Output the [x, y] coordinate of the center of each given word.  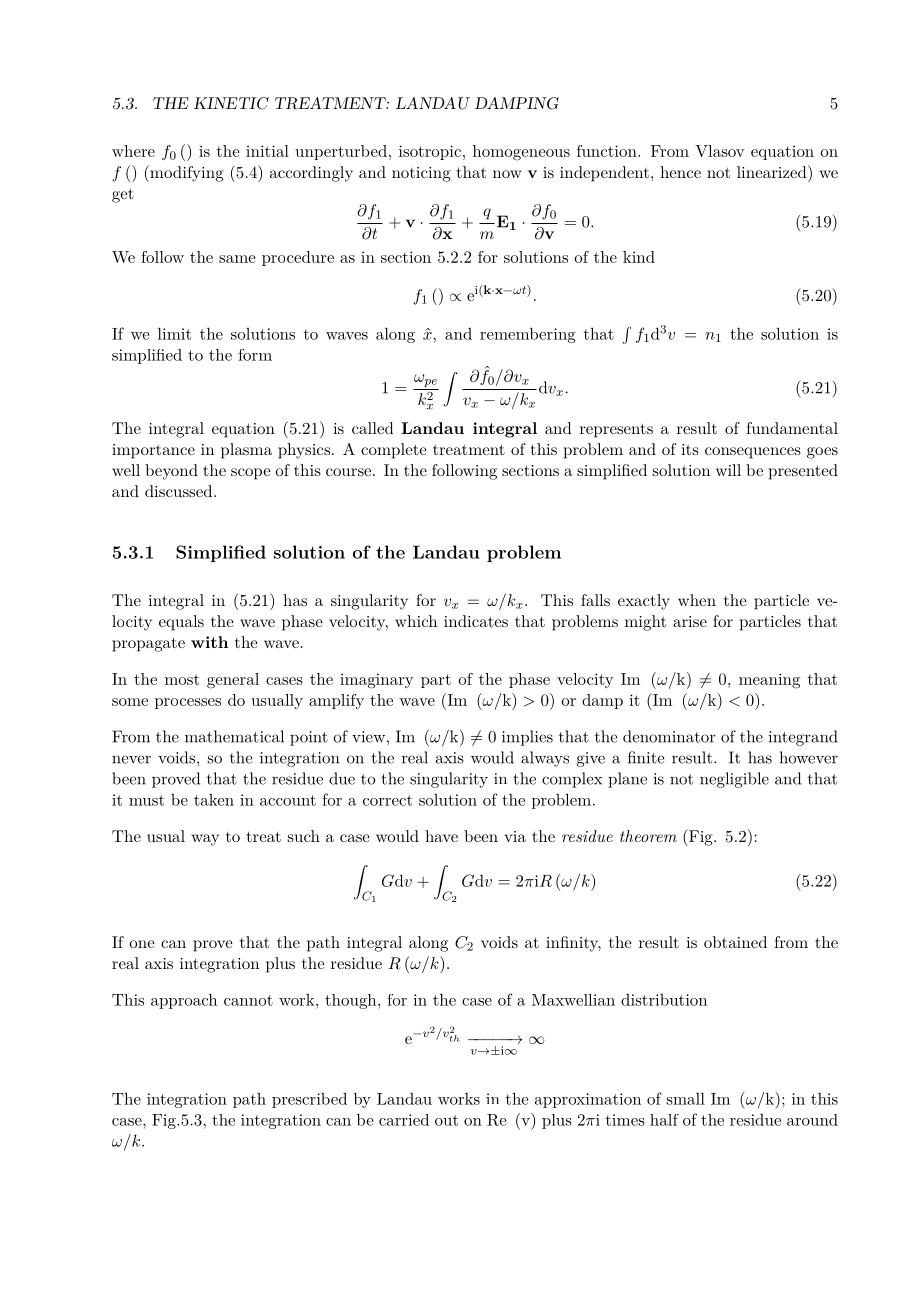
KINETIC [231, 103]
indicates [476, 621]
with [209, 642]
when [697, 600]
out [446, 1120]
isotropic [430, 152]
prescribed [309, 1100]
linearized [773, 171]
